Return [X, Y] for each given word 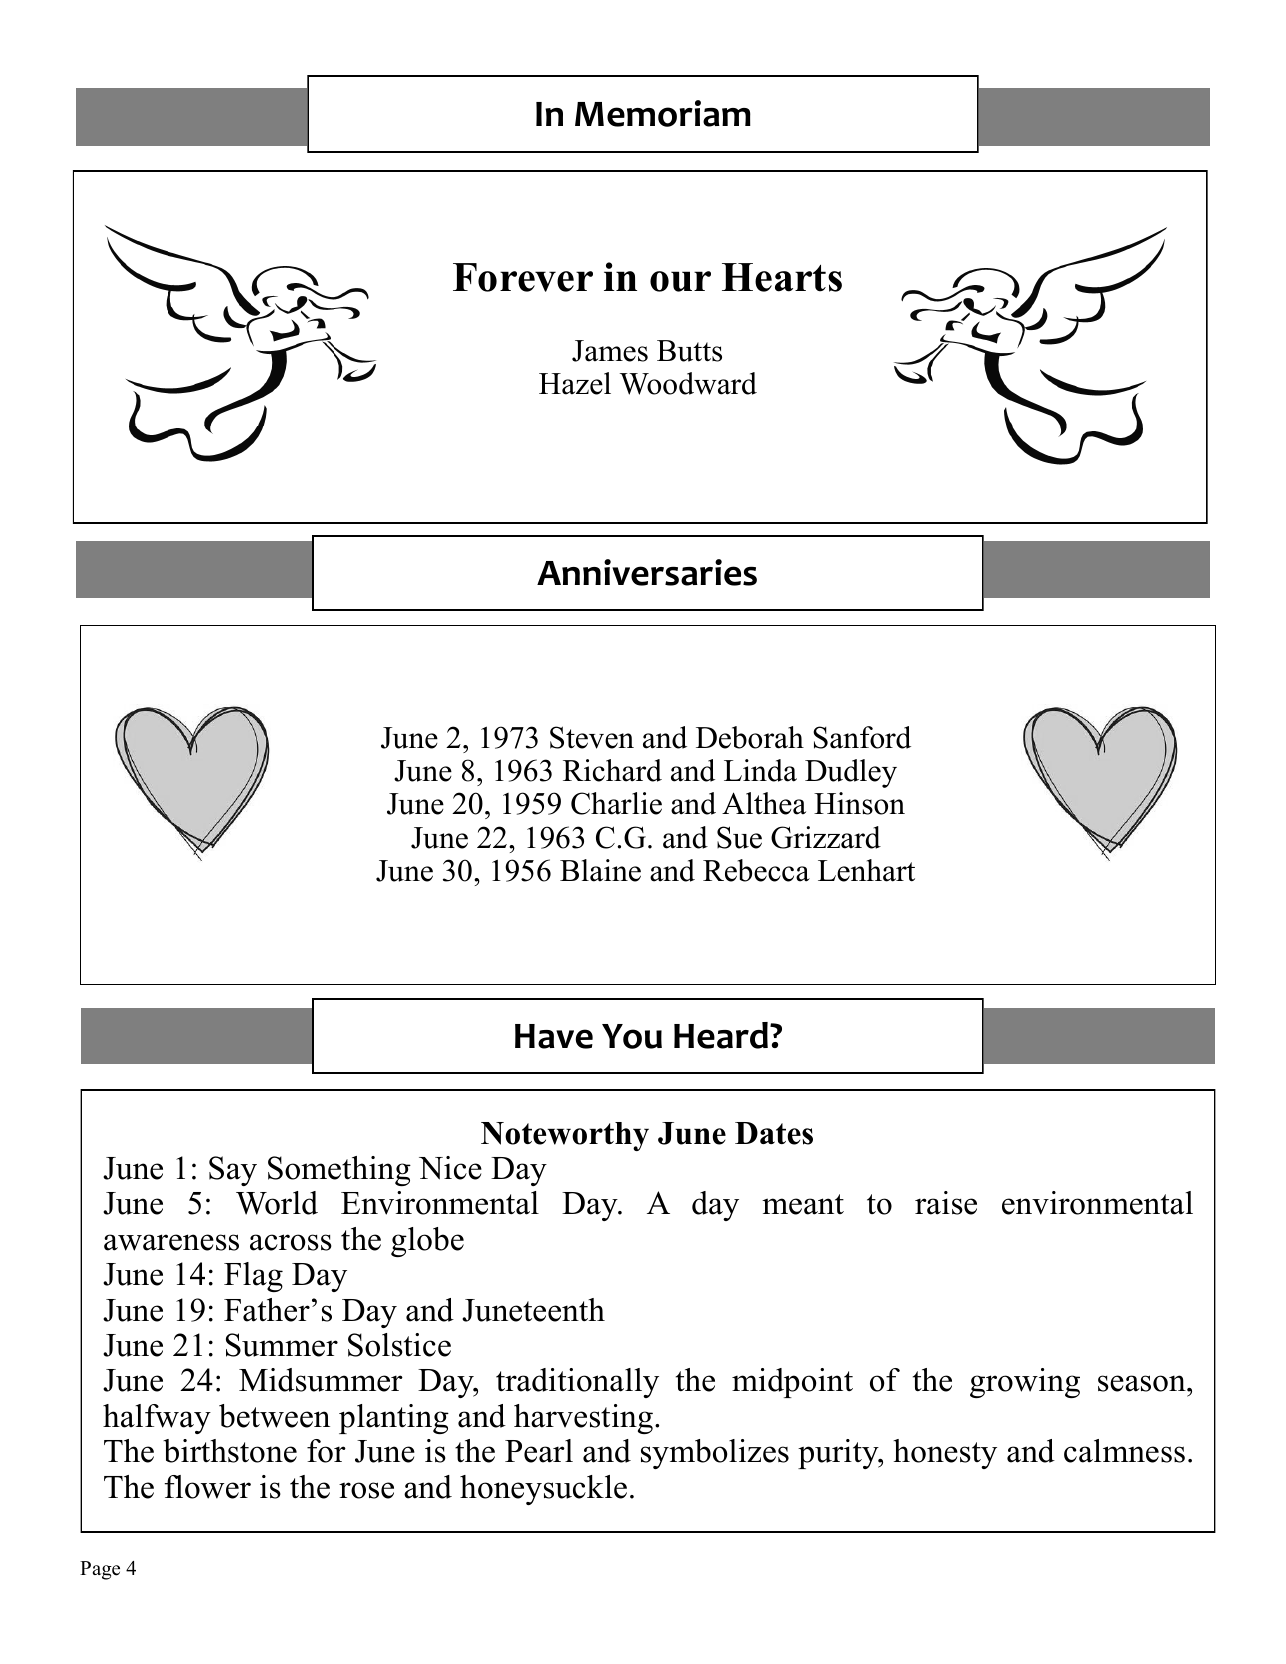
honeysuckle [543, 1490]
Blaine [600, 870]
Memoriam [663, 113]
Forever [523, 277]
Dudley [851, 773]
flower [207, 1487]
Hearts [782, 277]
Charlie [616, 803]
